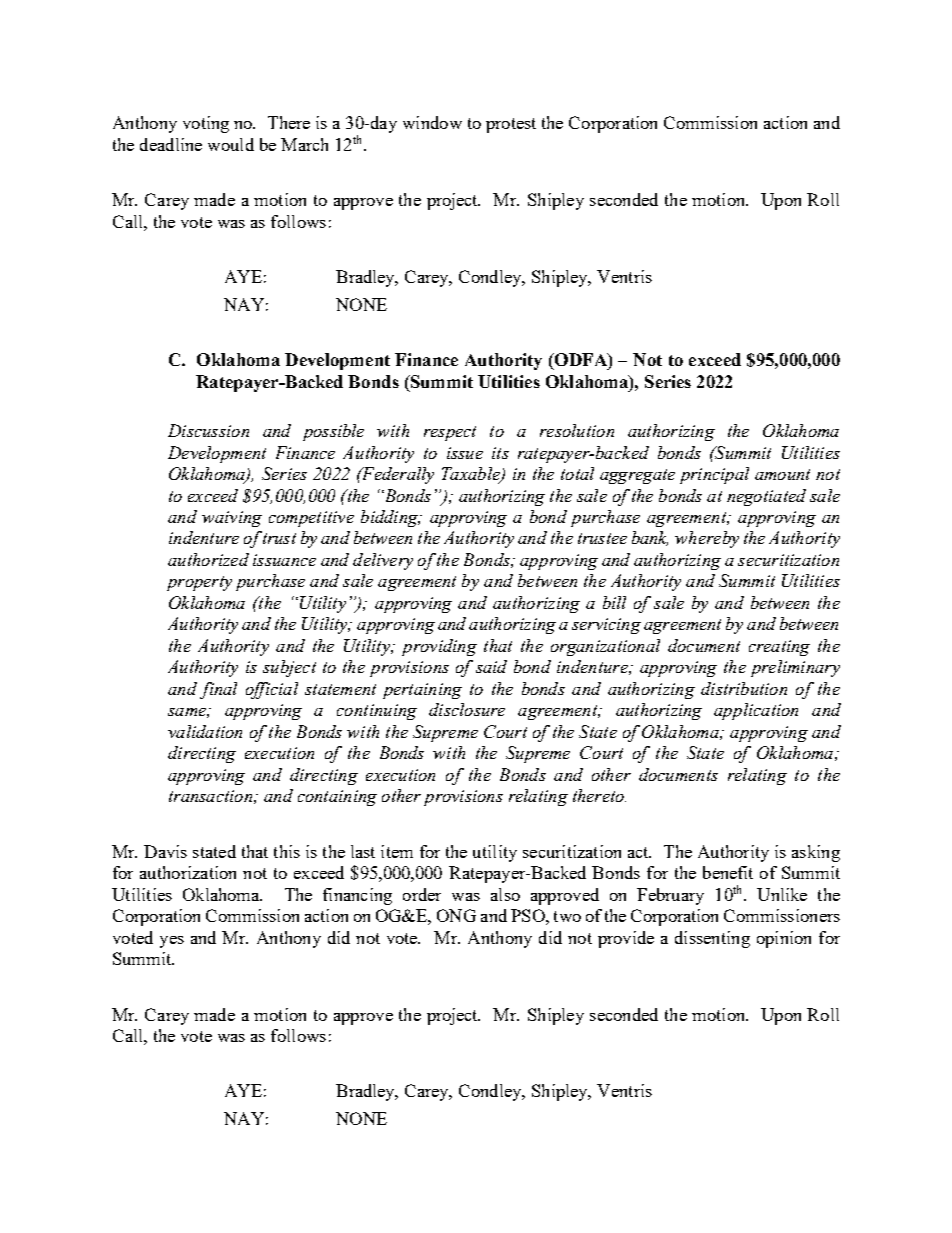 This screenshot has height=1233, width=952. Describe the element at coordinates (432, 122) in the screenshot. I see `window` at that location.
